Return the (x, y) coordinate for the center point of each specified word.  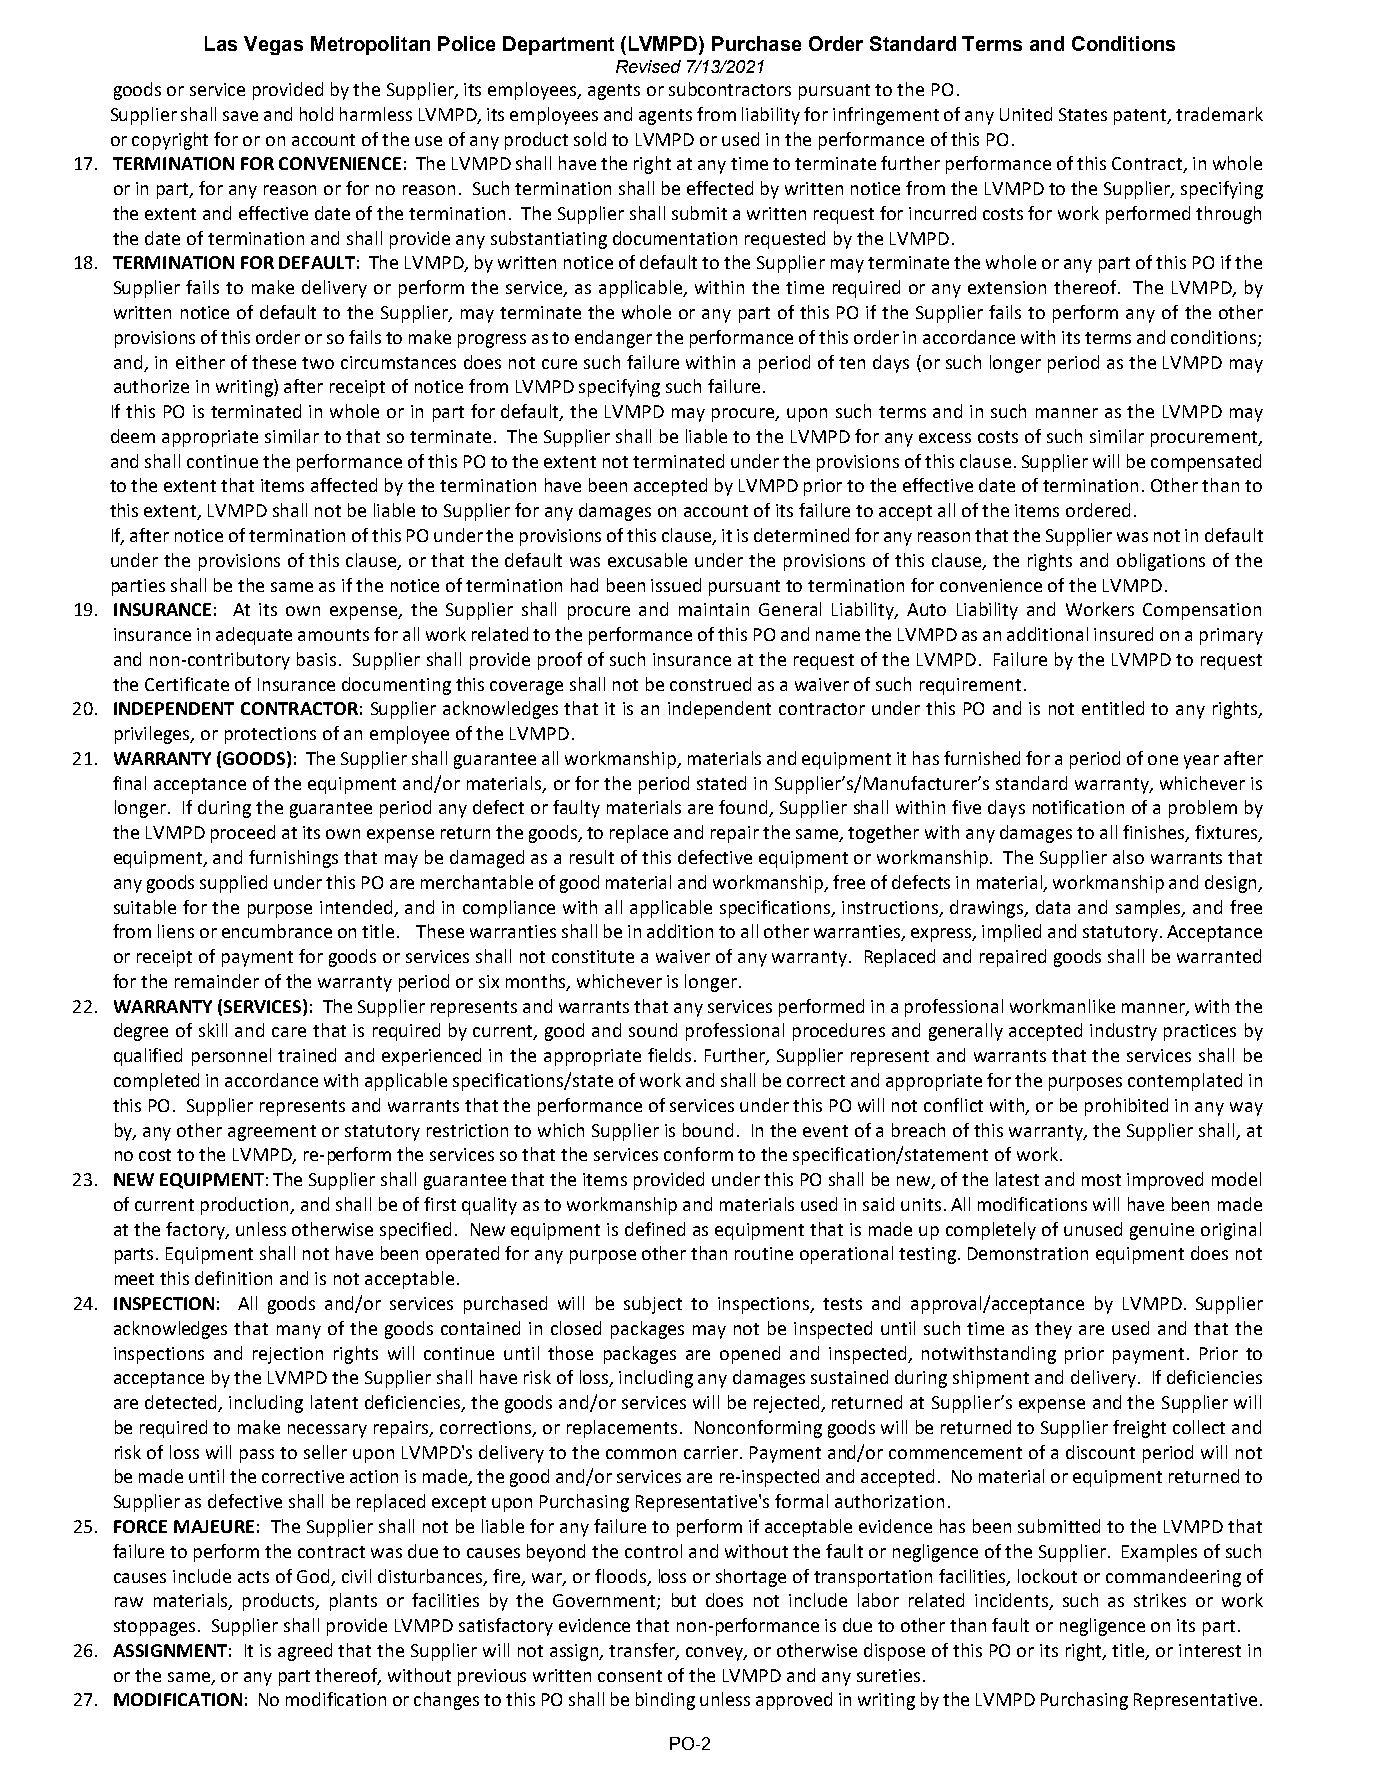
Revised (648, 66)
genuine (1162, 1231)
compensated (1206, 463)
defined (655, 1229)
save (240, 116)
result (592, 857)
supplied (233, 884)
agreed (305, 1652)
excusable (647, 560)
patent (1141, 117)
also (1128, 857)
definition (233, 1278)
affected (344, 485)
